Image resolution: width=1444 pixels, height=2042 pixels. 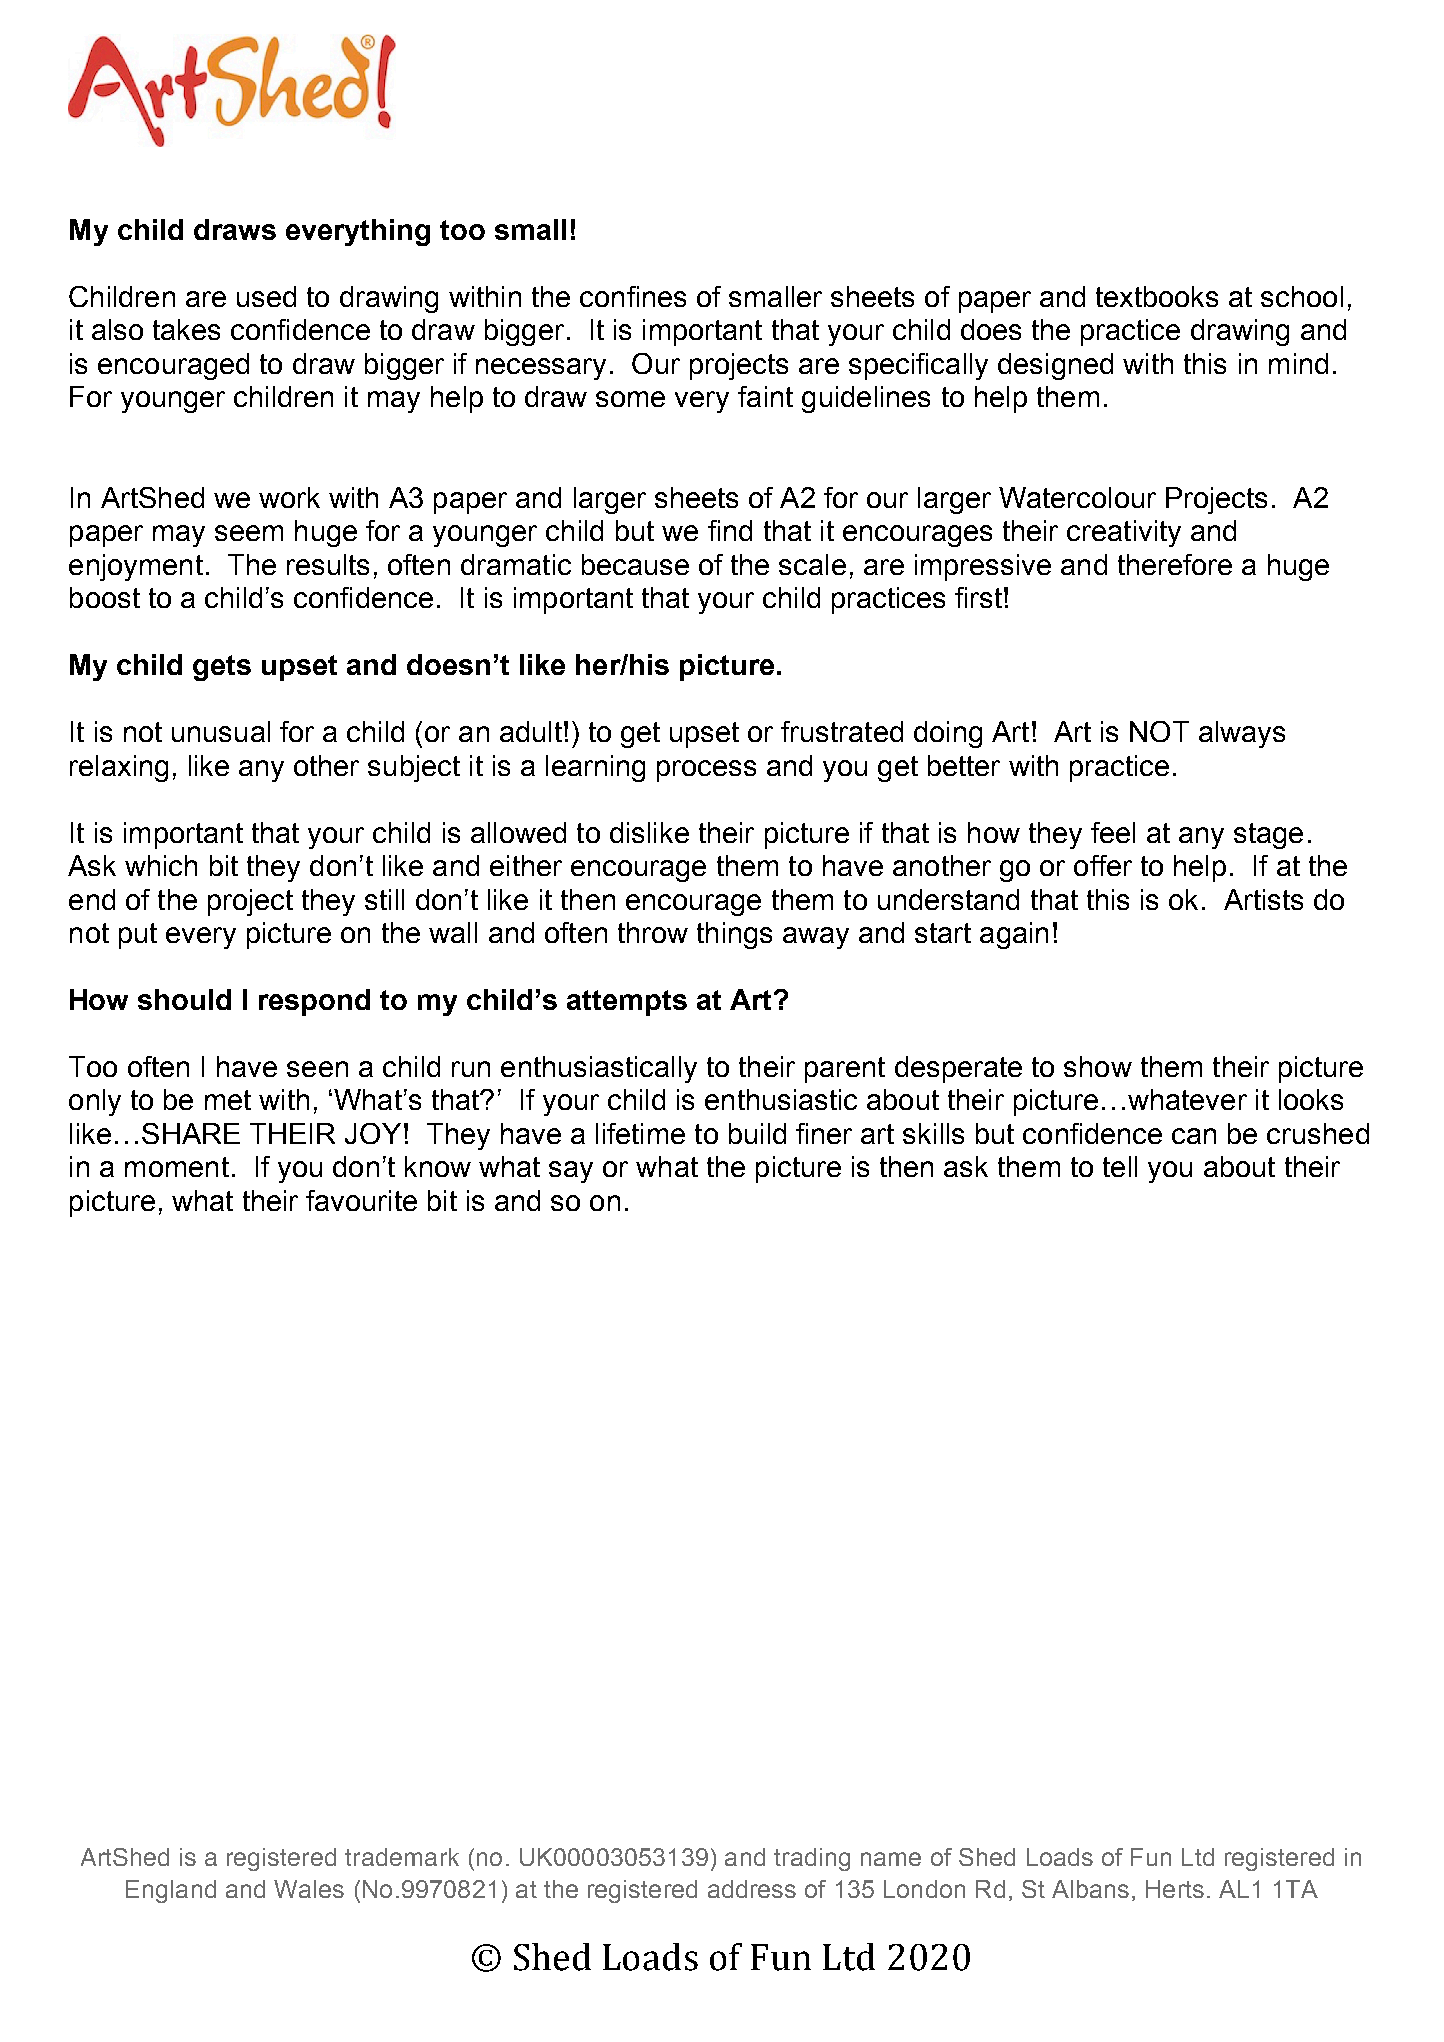 I want to click on say, so click(x=571, y=1172).
